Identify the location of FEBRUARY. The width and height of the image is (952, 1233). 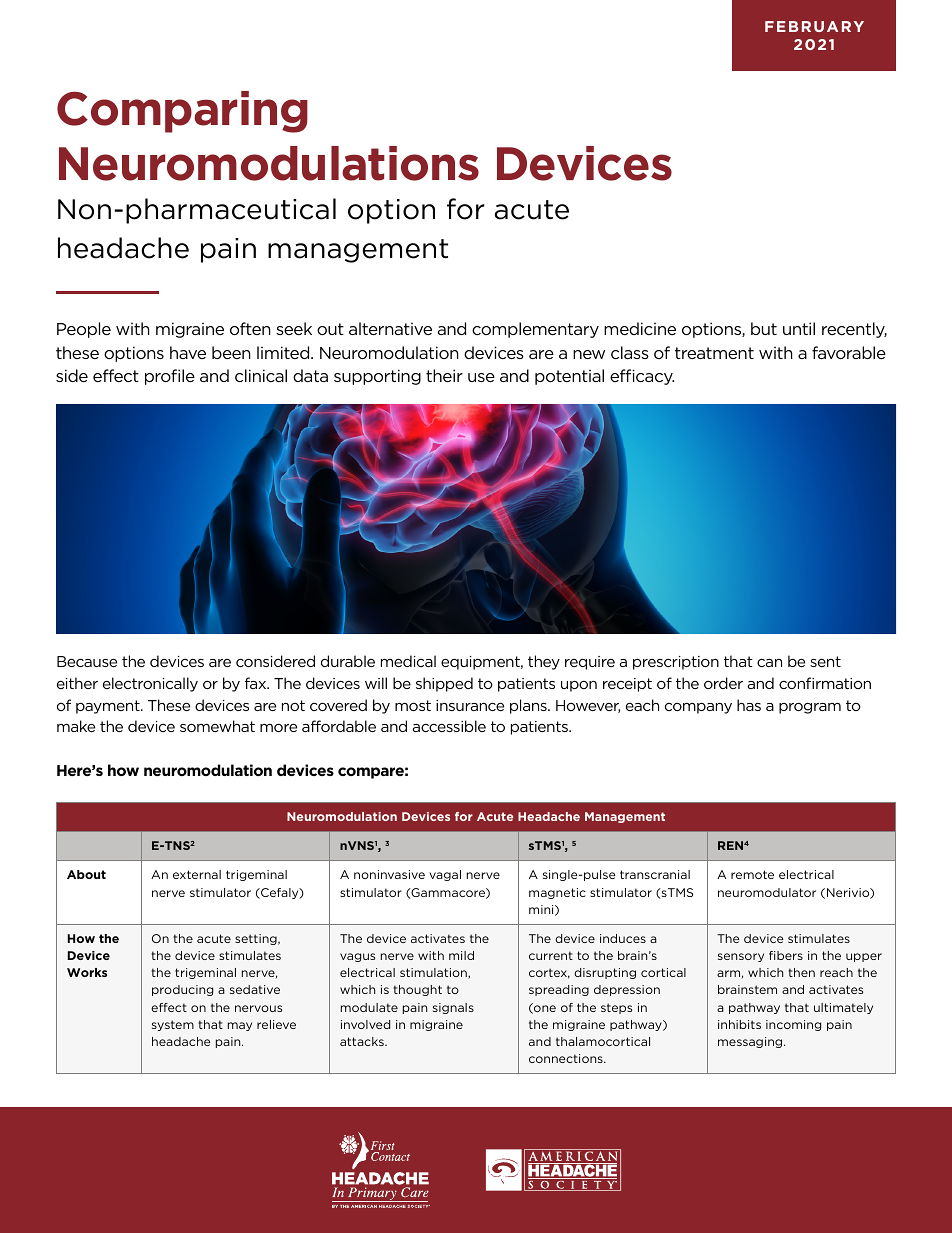
(814, 26).
